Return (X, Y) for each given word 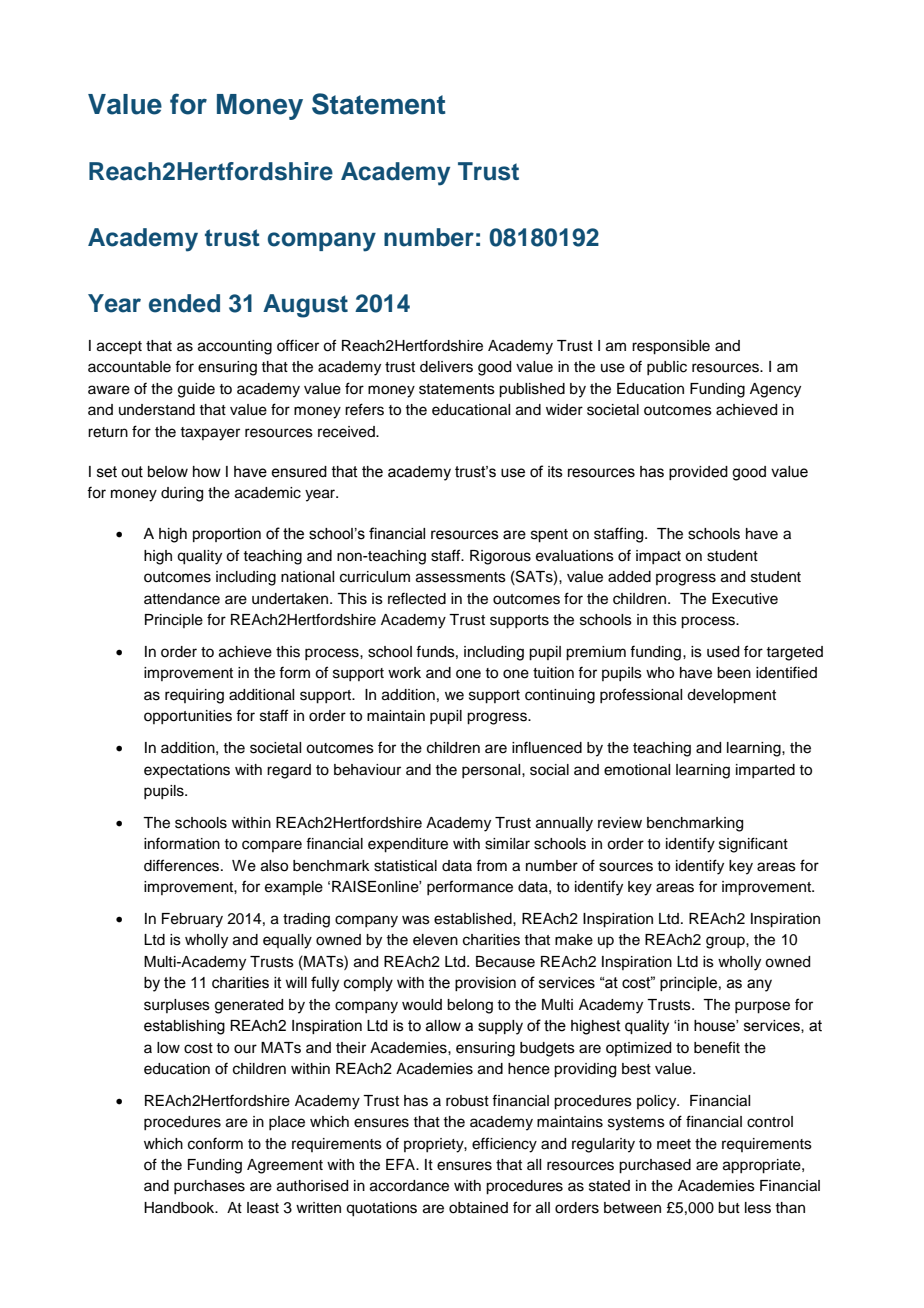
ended (184, 303)
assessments (461, 577)
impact (658, 557)
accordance (409, 1186)
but (729, 1208)
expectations (187, 771)
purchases (209, 1187)
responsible (671, 347)
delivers (446, 367)
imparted (765, 771)
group (726, 942)
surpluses (177, 1006)
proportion (227, 535)
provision (485, 984)
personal (492, 771)
